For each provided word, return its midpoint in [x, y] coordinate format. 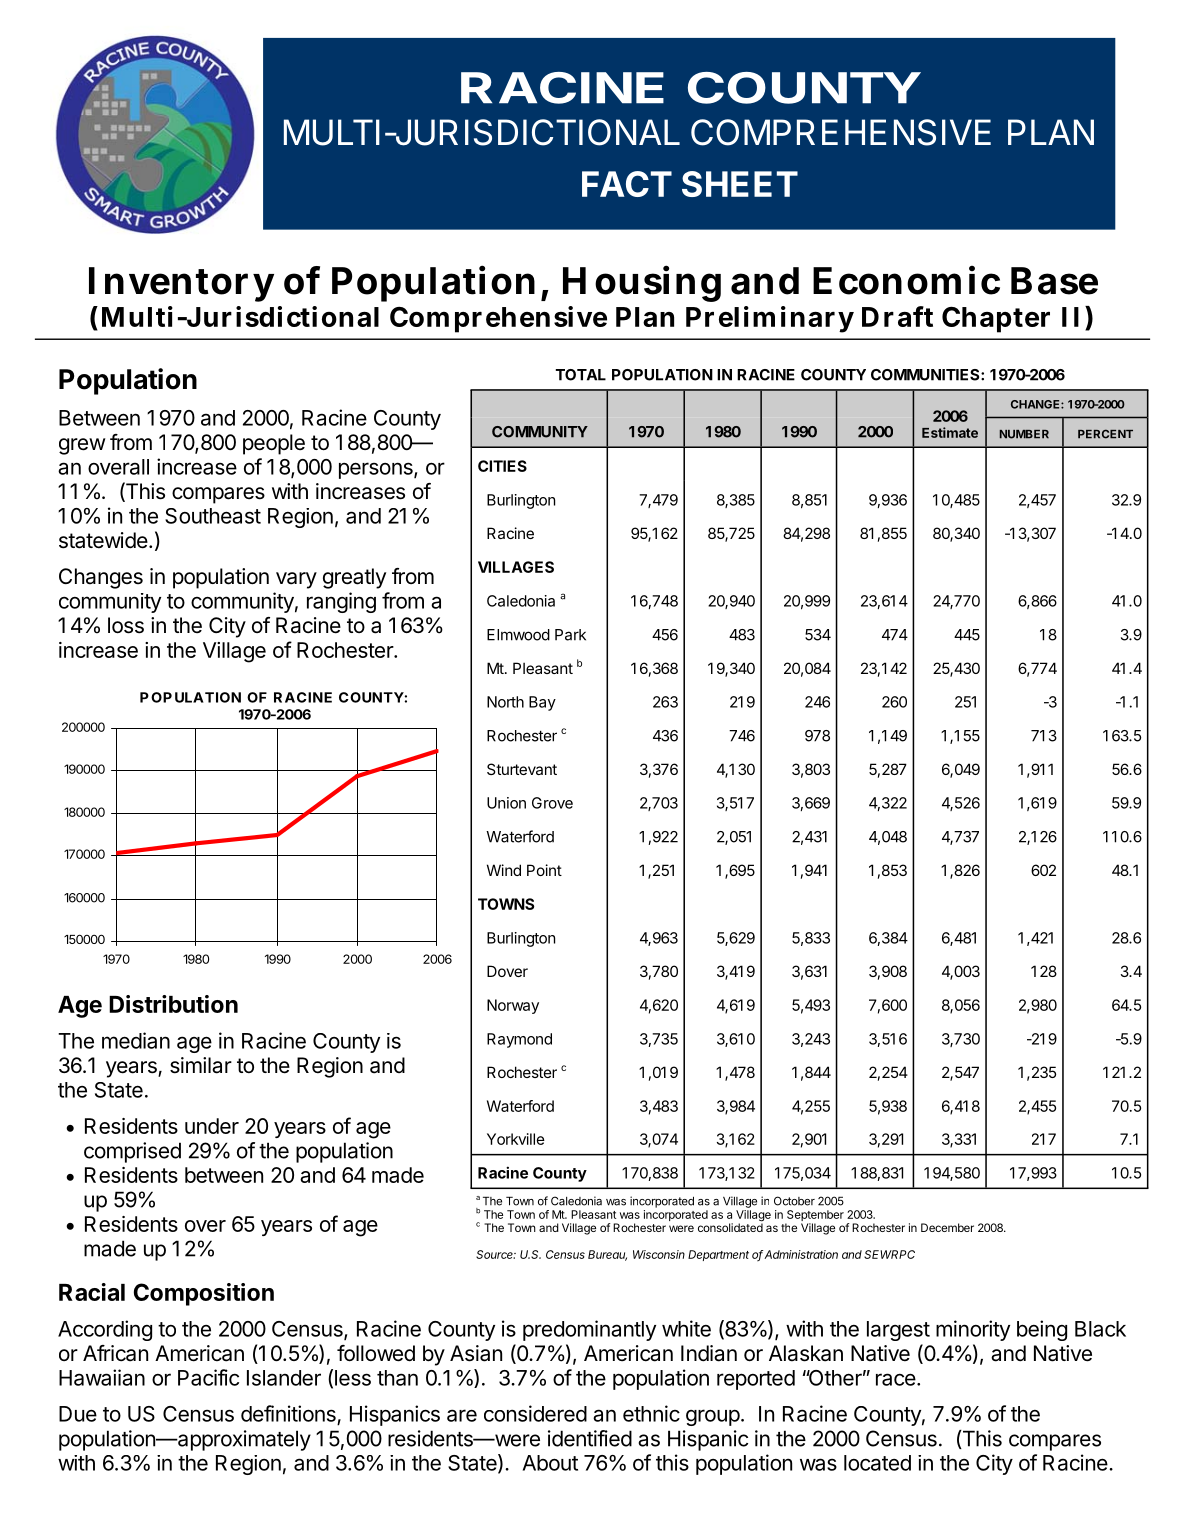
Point [544, 870]
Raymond [519, 1040]
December [947, 1227]
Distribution [173, 1004]
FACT [627, 184]
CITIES [502, 466]
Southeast [213, 516]
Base [1054, 281]
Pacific [208, 1377]
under [212, 1126]
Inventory [181, 284]
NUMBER [1024, 434]
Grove [552, 803]
